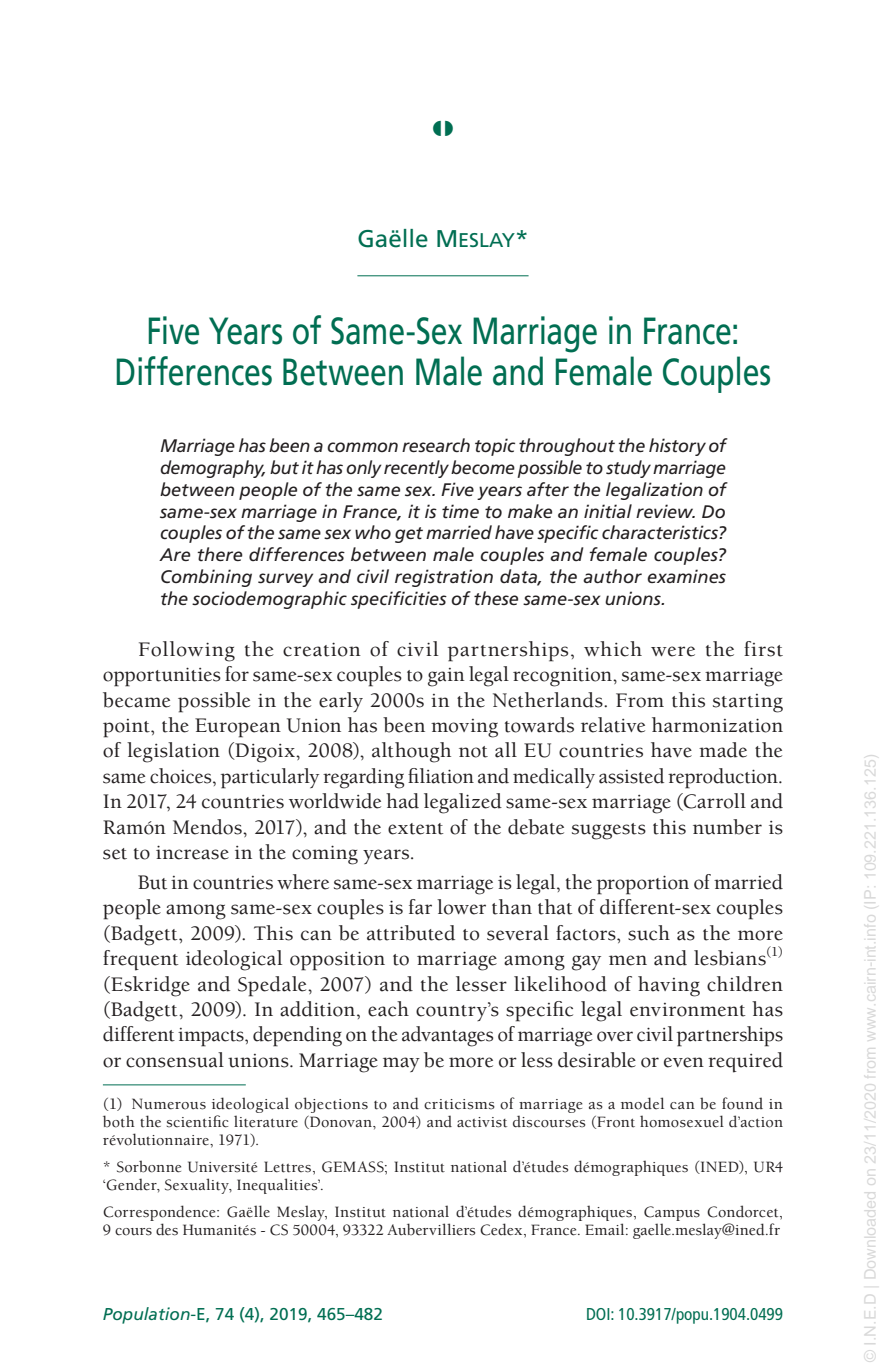 The width and height of the document is (886, 1372). What do you see at coordinates (717, 725) in the document?
I see `harmonization` at bounding box center [717, 725].
